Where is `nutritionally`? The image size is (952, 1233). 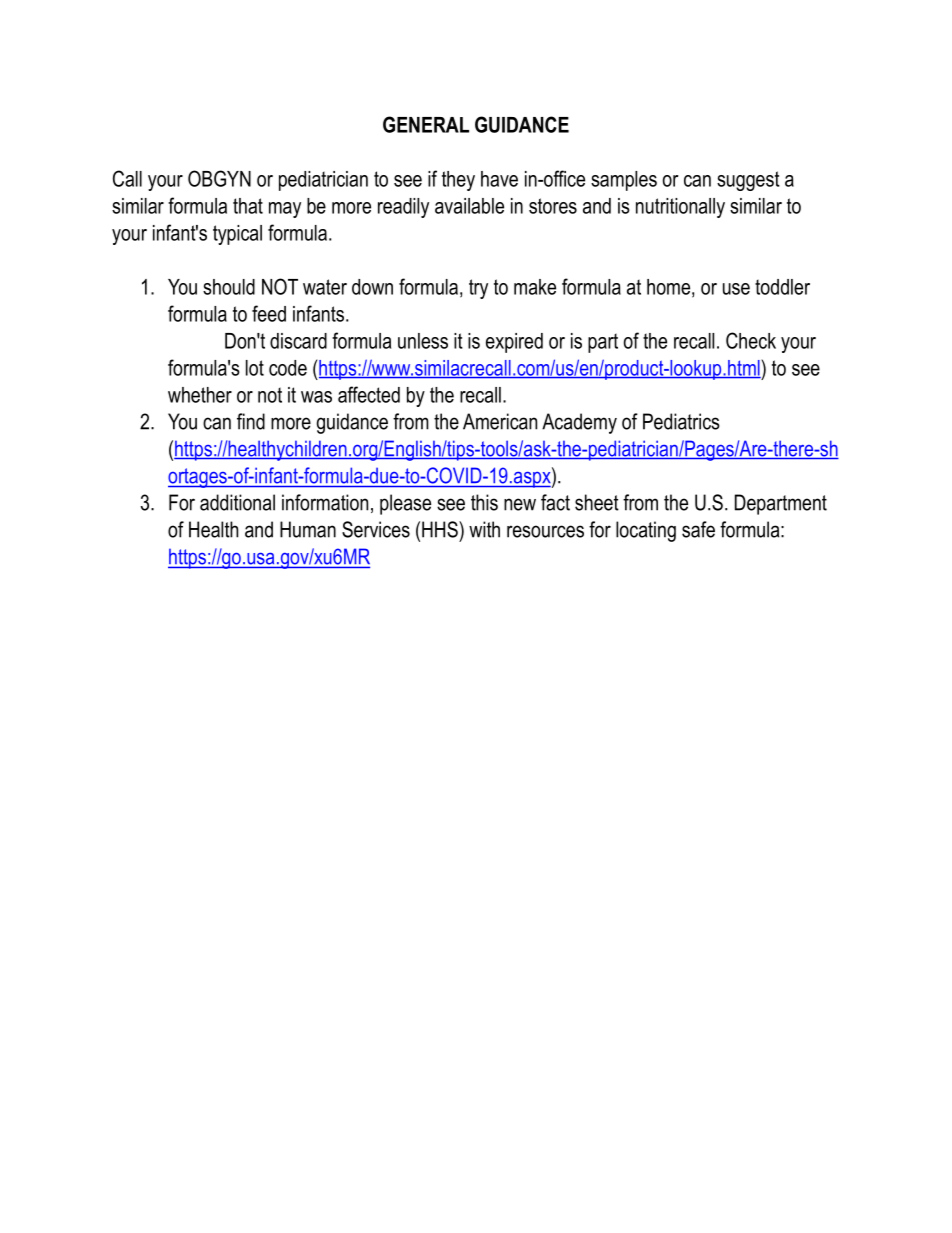
nutritionally is located at coordinates (680, 208).
